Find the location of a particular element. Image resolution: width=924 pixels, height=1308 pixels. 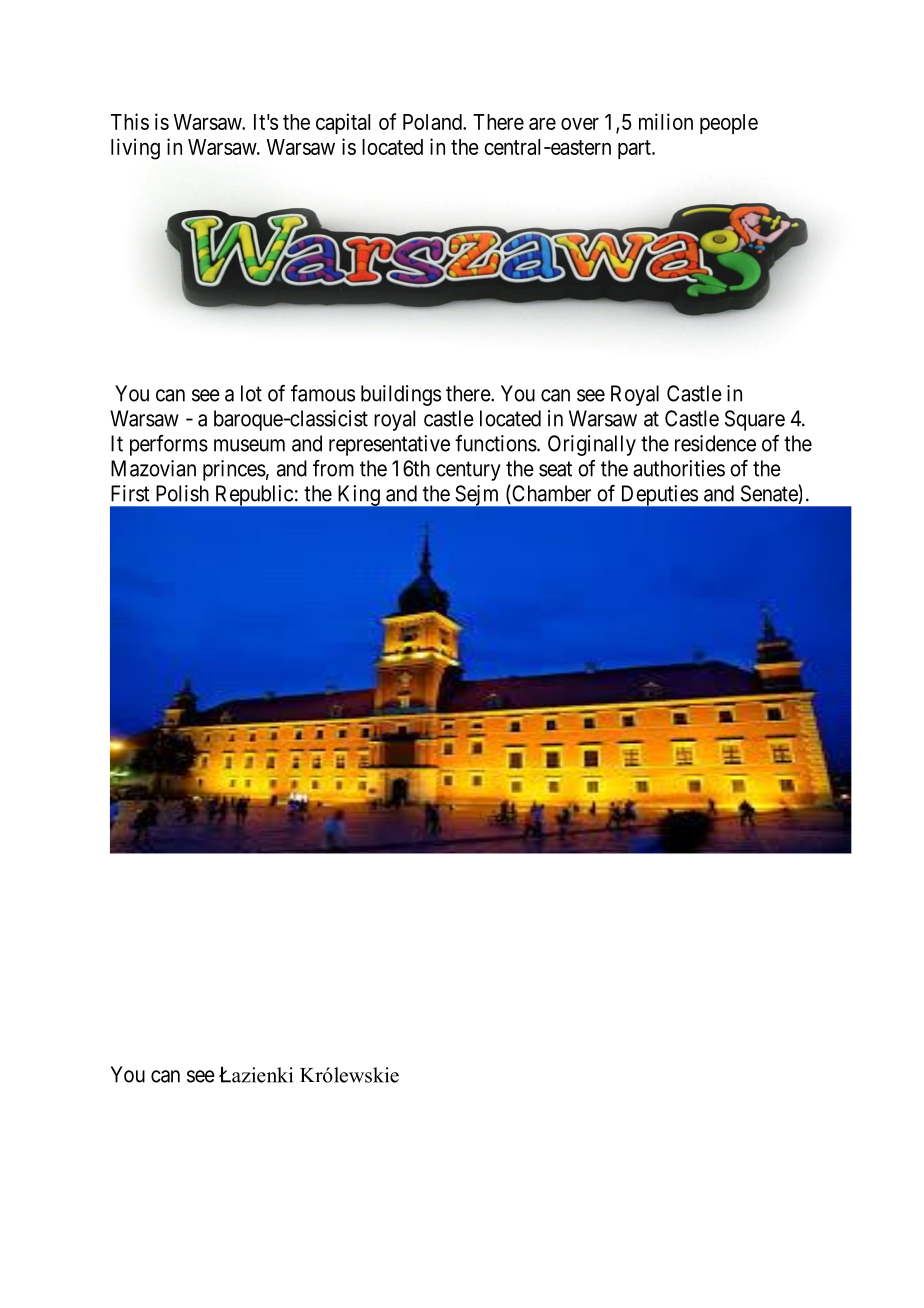

buildings is located at coordinates (401, 395).
